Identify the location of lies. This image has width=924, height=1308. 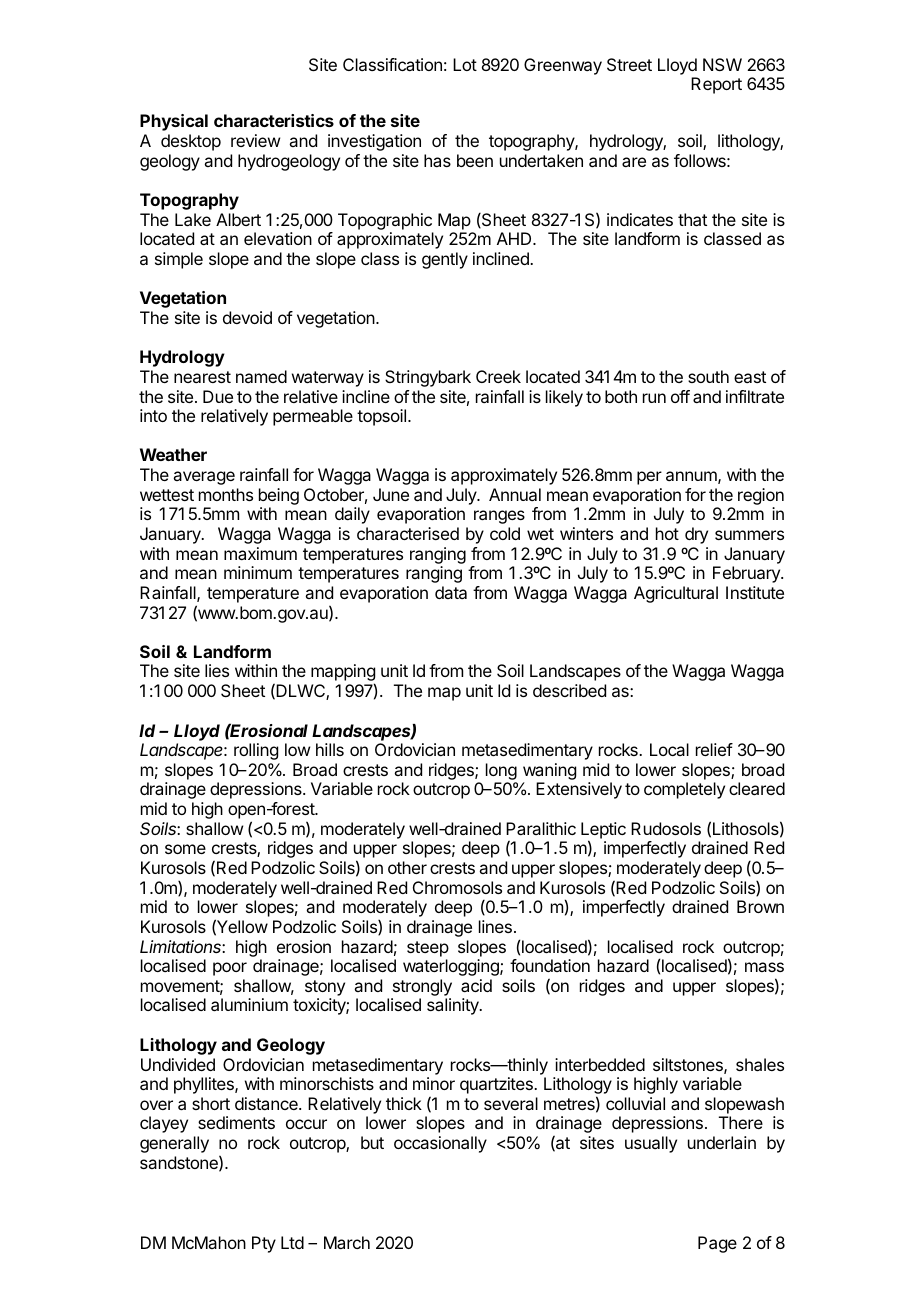
(217, 670).
